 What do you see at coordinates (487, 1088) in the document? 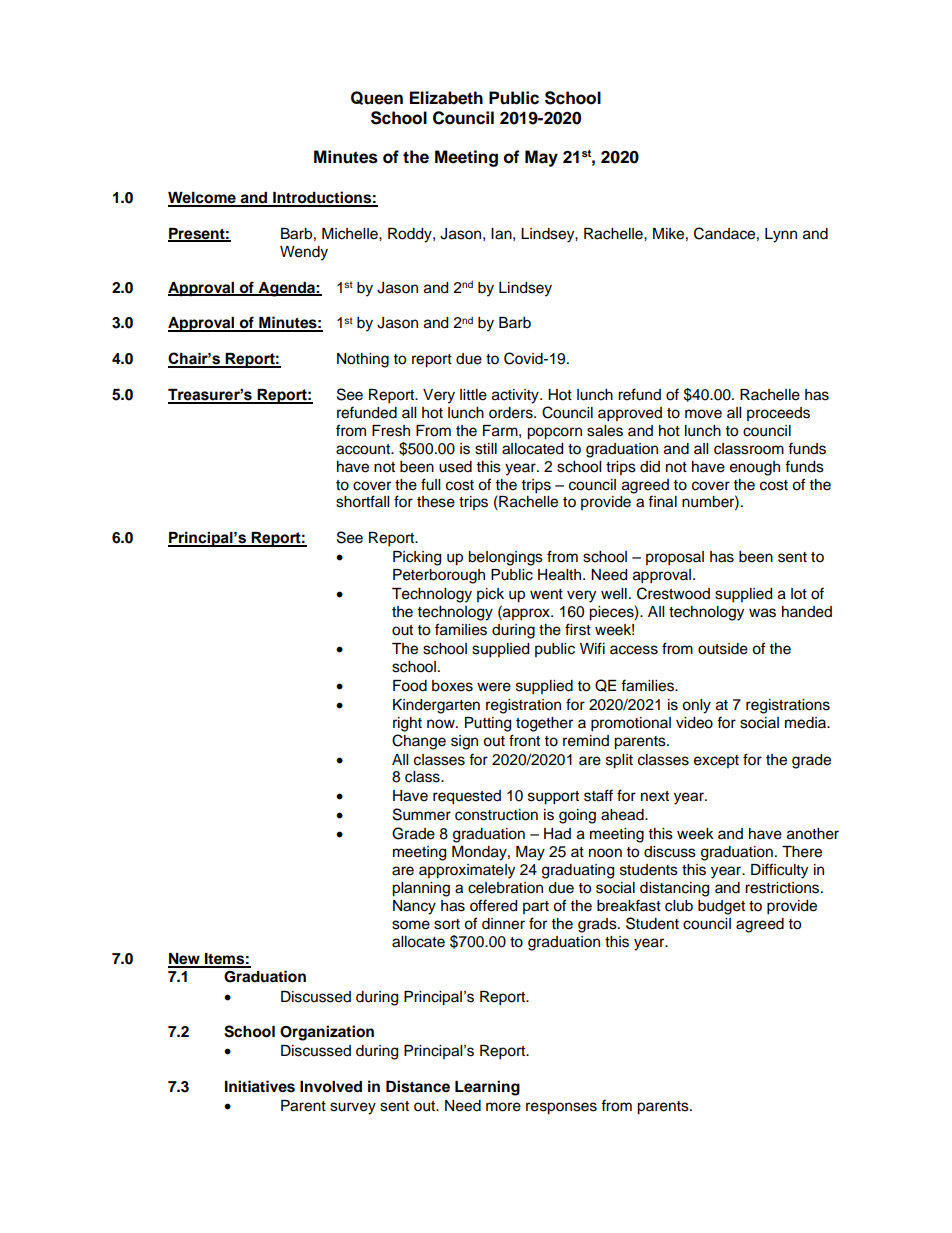
I see `Learning` at bounding box center [487, 1088].
